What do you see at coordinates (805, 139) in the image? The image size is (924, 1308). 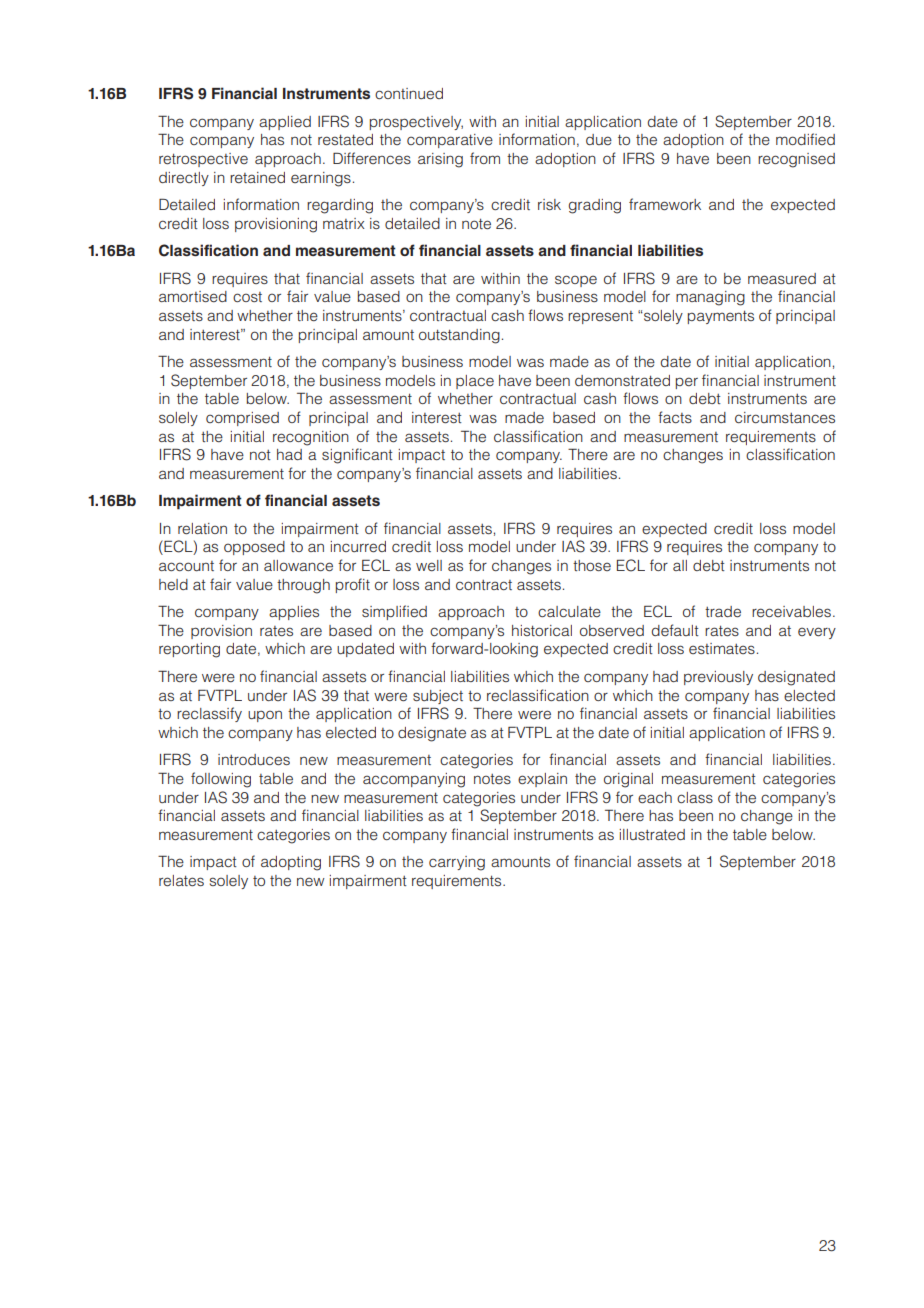 I see `modified` at bounding box center [805, 139].
